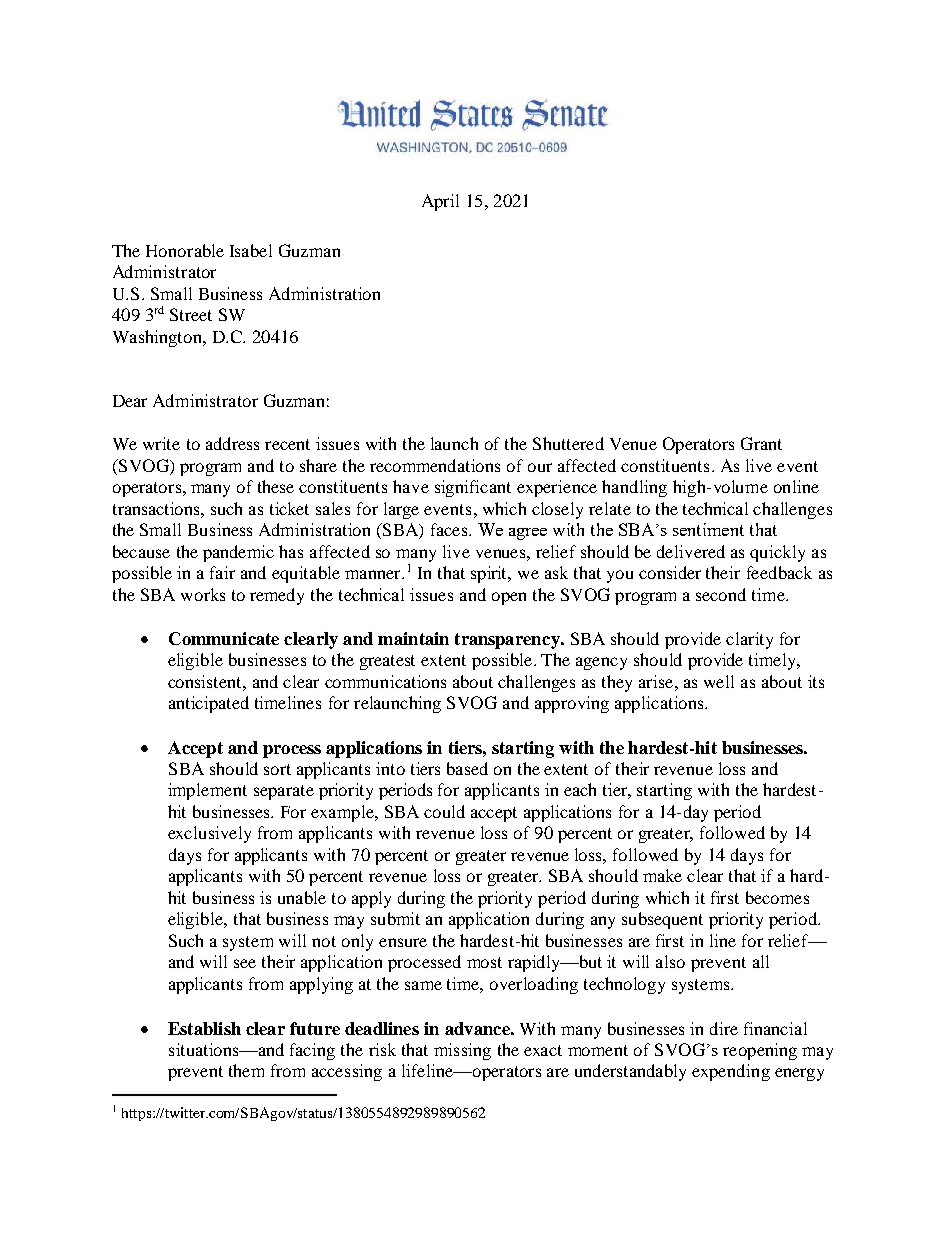 This screenshot has height=1233, width=952. I want to click on Establish, so click(204, 1028).
